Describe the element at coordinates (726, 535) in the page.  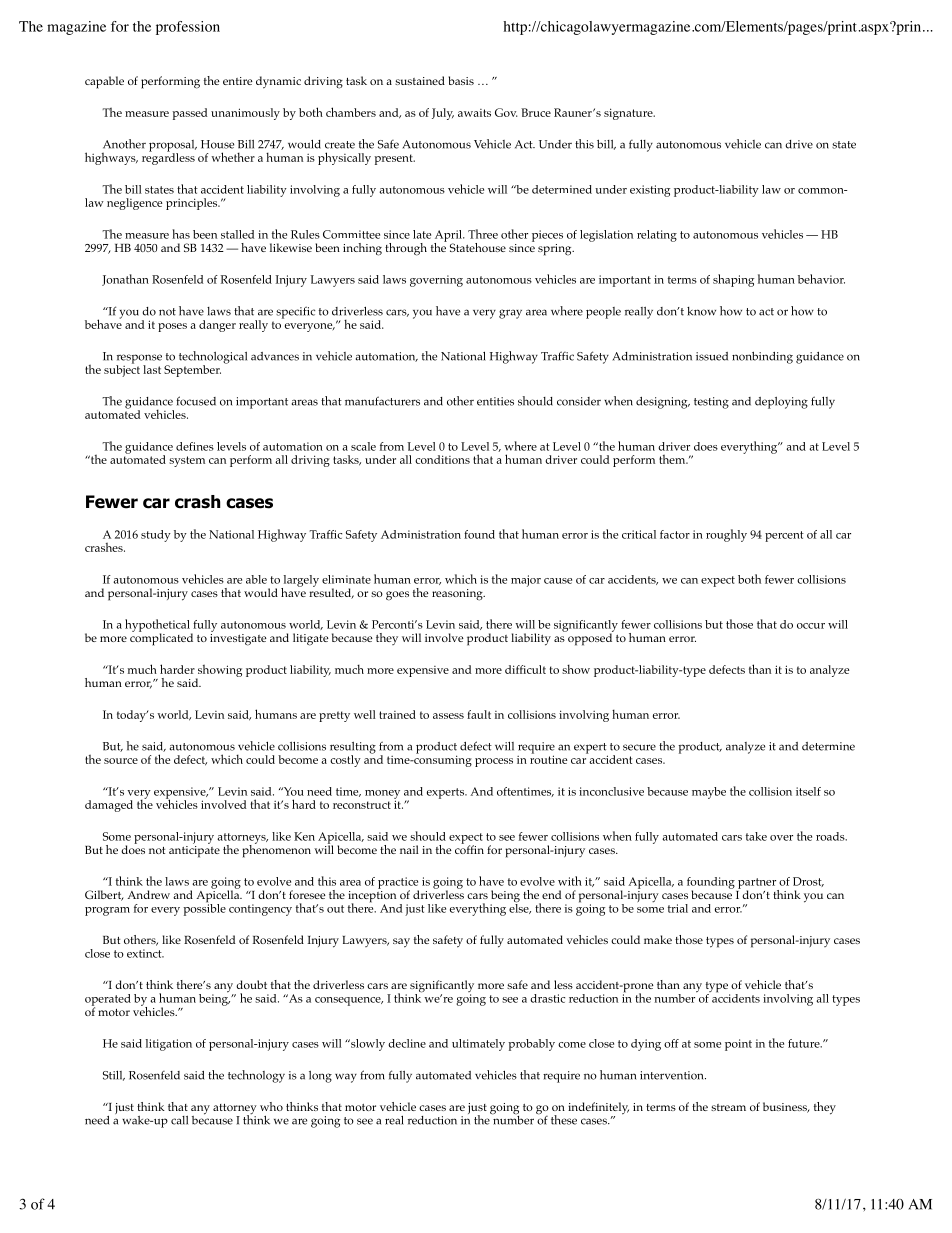
I see `roughly` at that location.
